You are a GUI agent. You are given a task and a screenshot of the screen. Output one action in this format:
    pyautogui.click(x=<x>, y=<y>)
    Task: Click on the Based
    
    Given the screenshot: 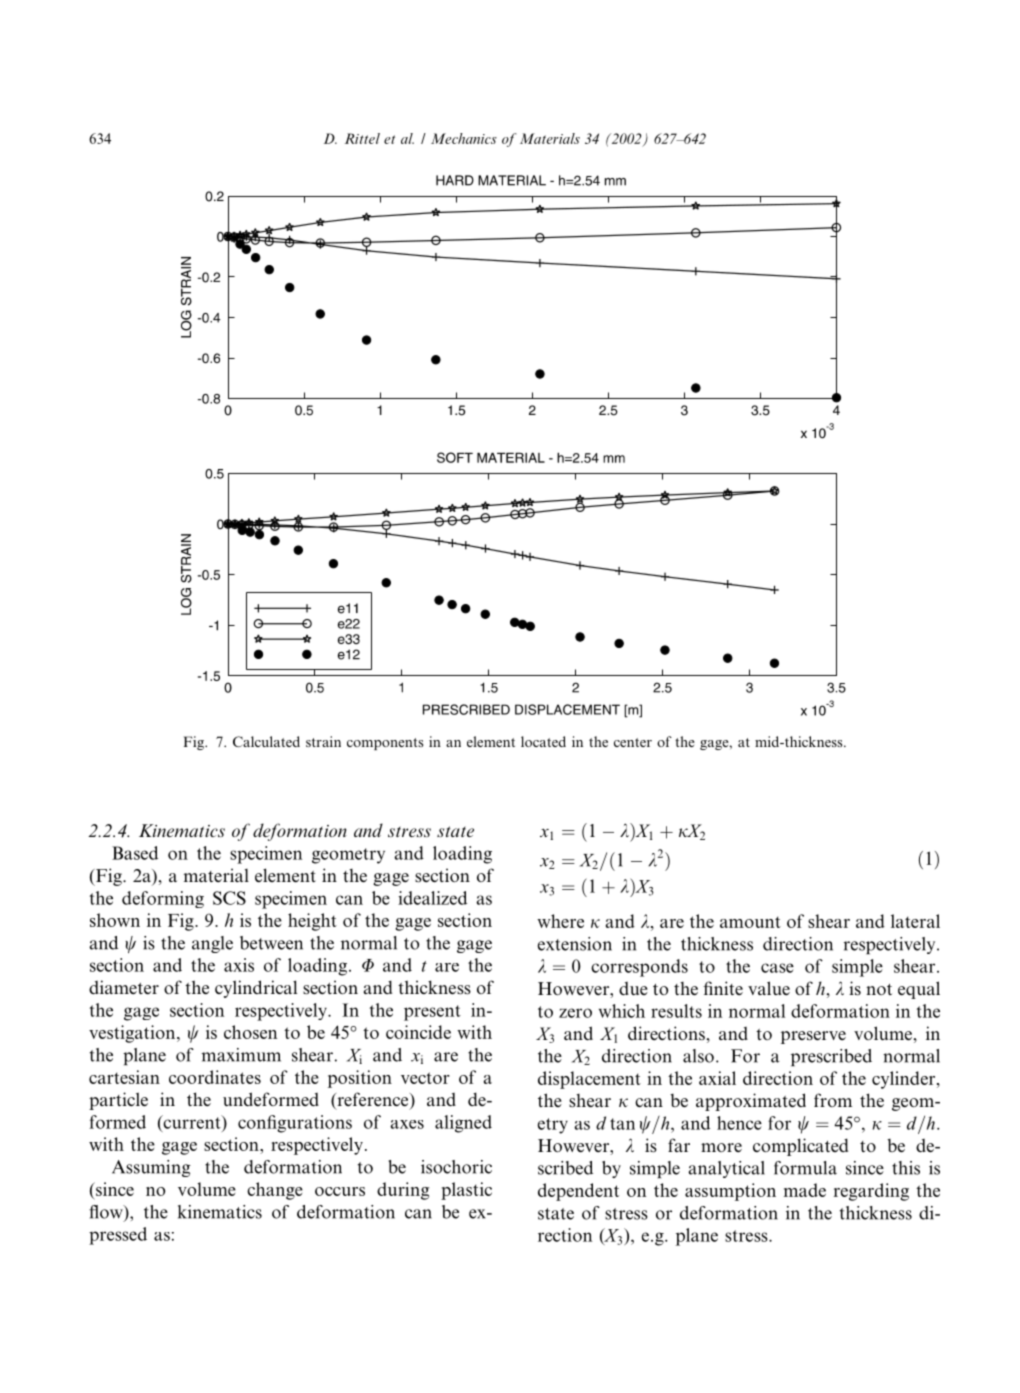 What is the action you would take?
    pyautogui.click(x=135, y=853)
